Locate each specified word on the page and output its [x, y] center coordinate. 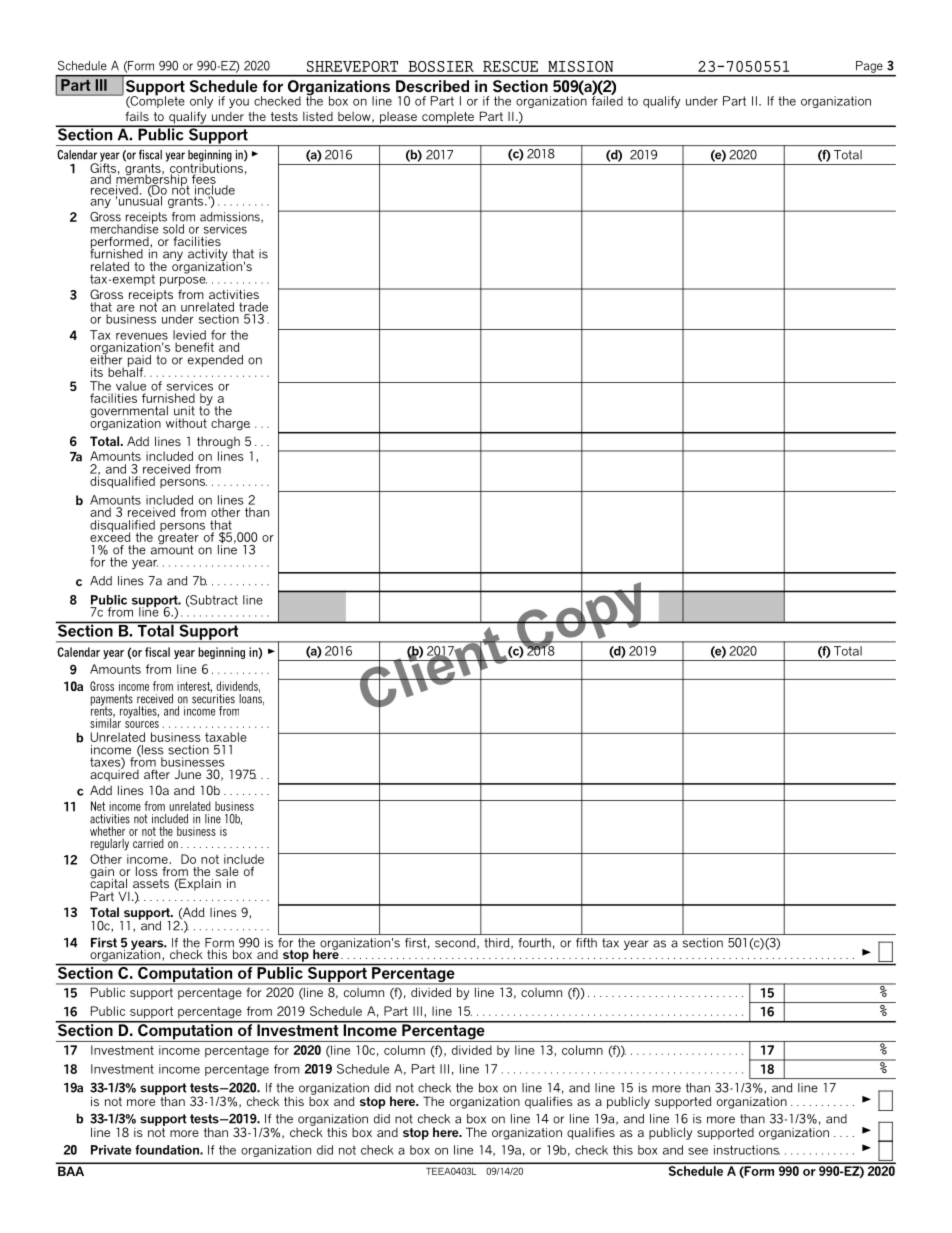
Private [111, 1150]
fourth [534, 943]
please [398, 119]
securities [213, 698]
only [201, 102]
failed [607, 100]
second [456, 943]
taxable [226, 737]
